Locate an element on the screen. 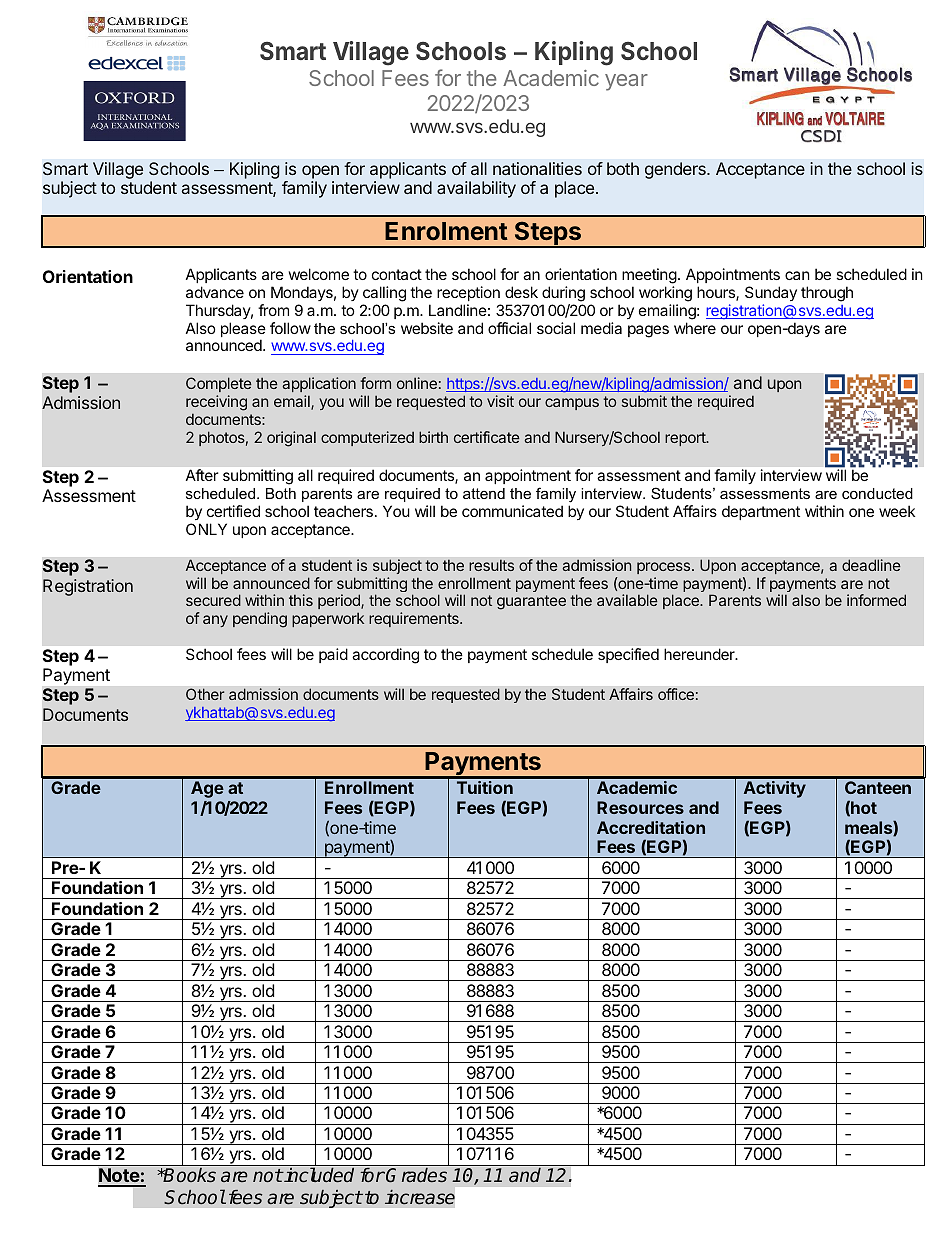 Image resolution: width=952 pixels, height=1233 pixels. Canteen is located at coordinates (878, 787).
